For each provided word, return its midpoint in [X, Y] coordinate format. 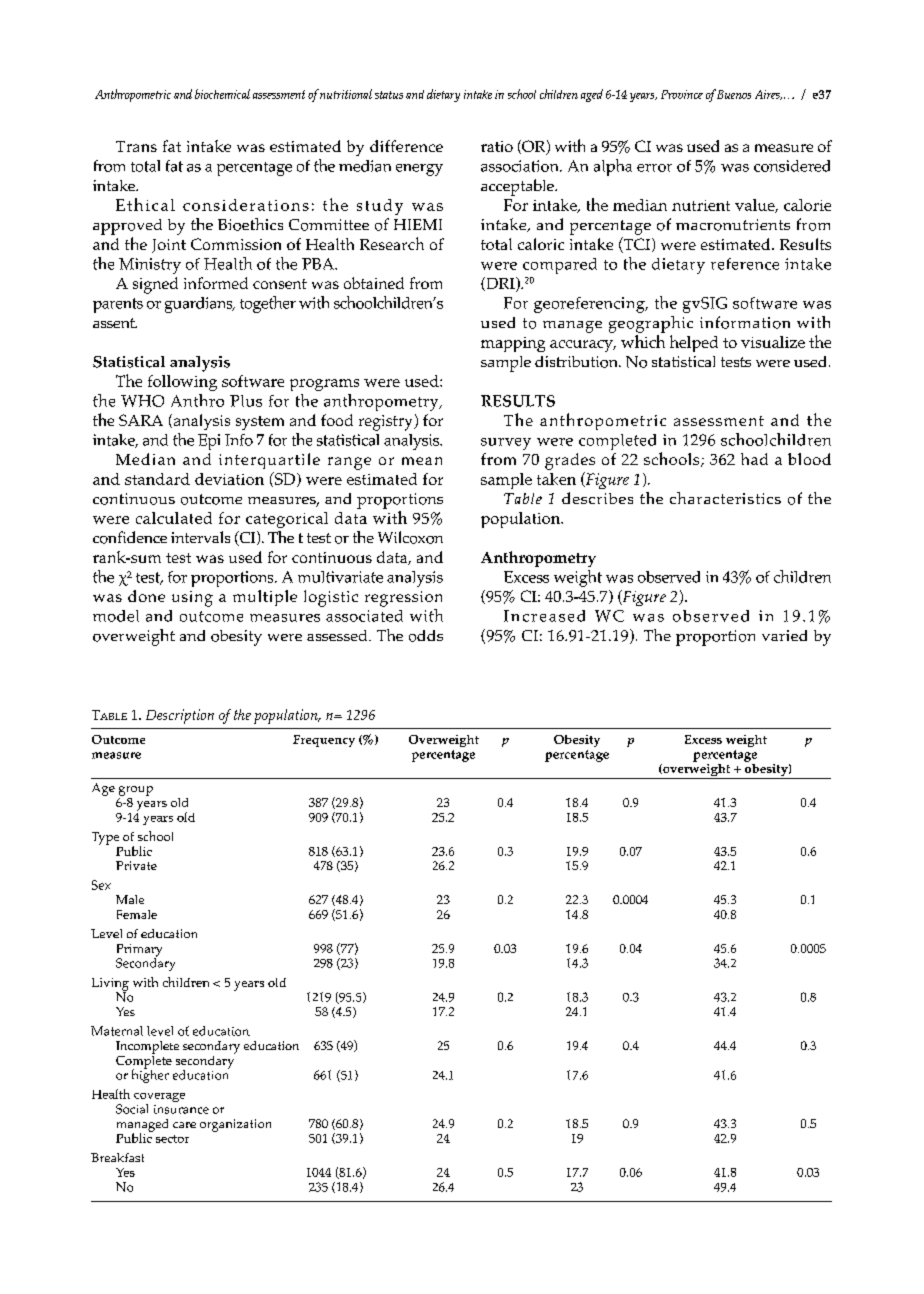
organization [235, 1125]
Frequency [324, 741]
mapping [513, 344]
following [182, 383]
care [184, 1125]
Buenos [734, 94]
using [192, 599]
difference [406, 146]
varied [784, 635]
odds [426, 636]
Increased [544, 616]
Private [136, 865]
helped [694, 343]
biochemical [222, 94]
